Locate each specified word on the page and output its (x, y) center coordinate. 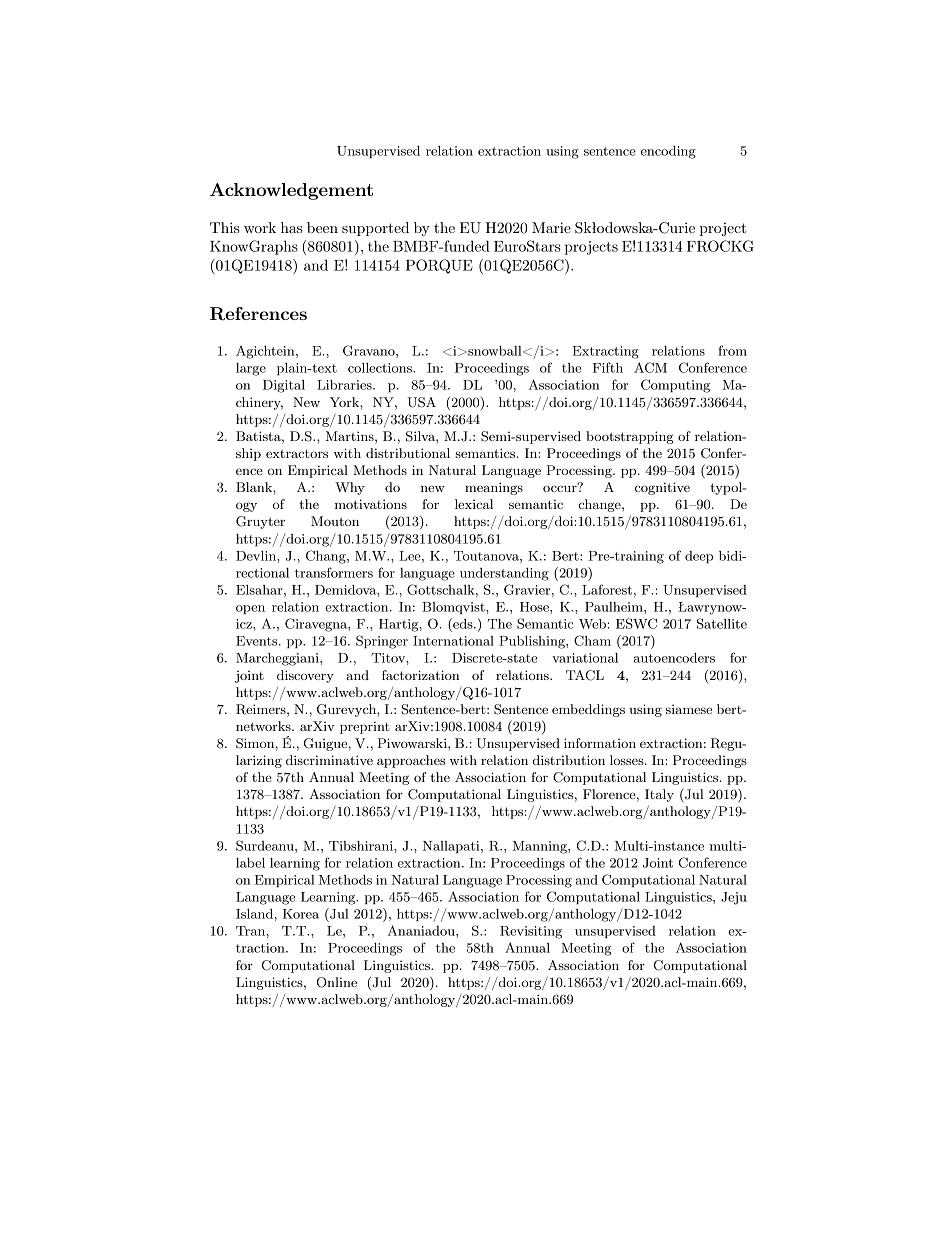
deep (699, 557)
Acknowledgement (291, 191)
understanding (504, 574)
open (250, 609)
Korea (301, 914)
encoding (668, 152)
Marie (551, 227)
